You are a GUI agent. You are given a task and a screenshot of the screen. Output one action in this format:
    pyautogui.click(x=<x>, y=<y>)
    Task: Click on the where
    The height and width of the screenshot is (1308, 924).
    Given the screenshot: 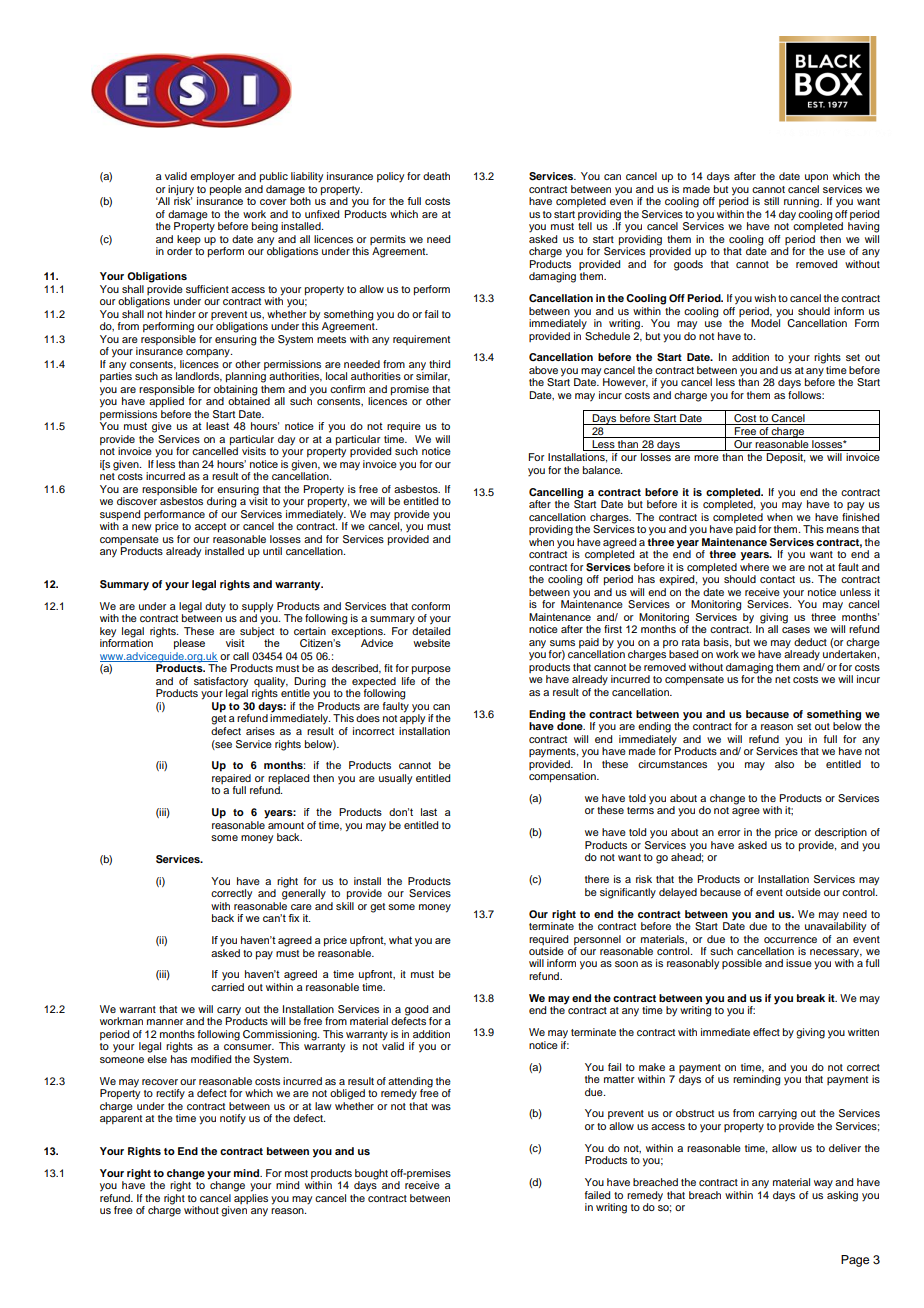 What is the action you would take?
    pyautogui.click(x=754, y=567)
